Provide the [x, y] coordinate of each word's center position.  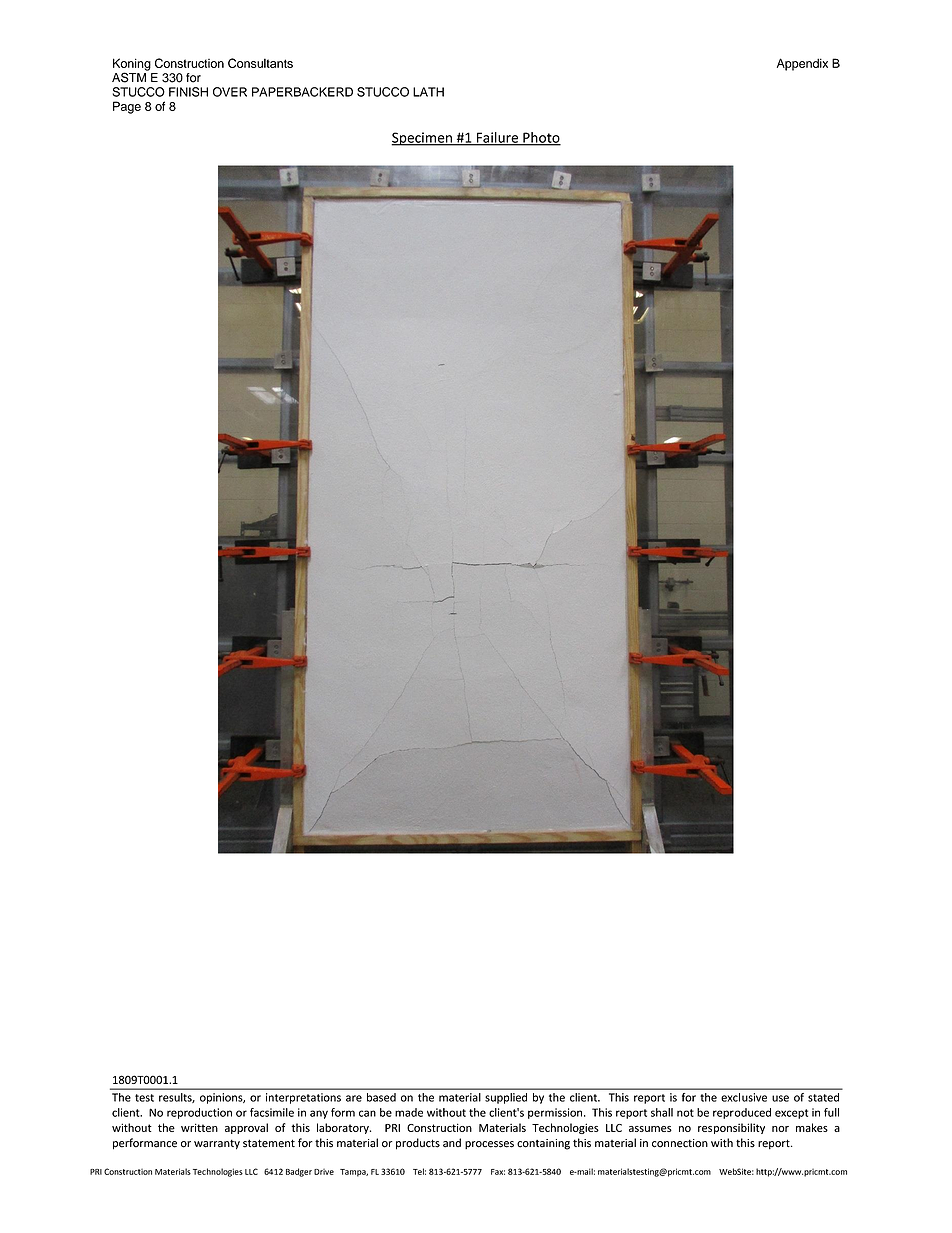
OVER [230, 92]
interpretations [303, 1098]
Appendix [802, 64]
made [409, 1112]
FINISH [188, 92]
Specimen [422, 139]
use [780, 1098]
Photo [541, 138]
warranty [217, 1144]
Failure [497, 138]
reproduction [199, 1113]
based [381, 1097]
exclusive [744, 1097]
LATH [428, 92]
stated [823, 1097]
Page [127, 107]
